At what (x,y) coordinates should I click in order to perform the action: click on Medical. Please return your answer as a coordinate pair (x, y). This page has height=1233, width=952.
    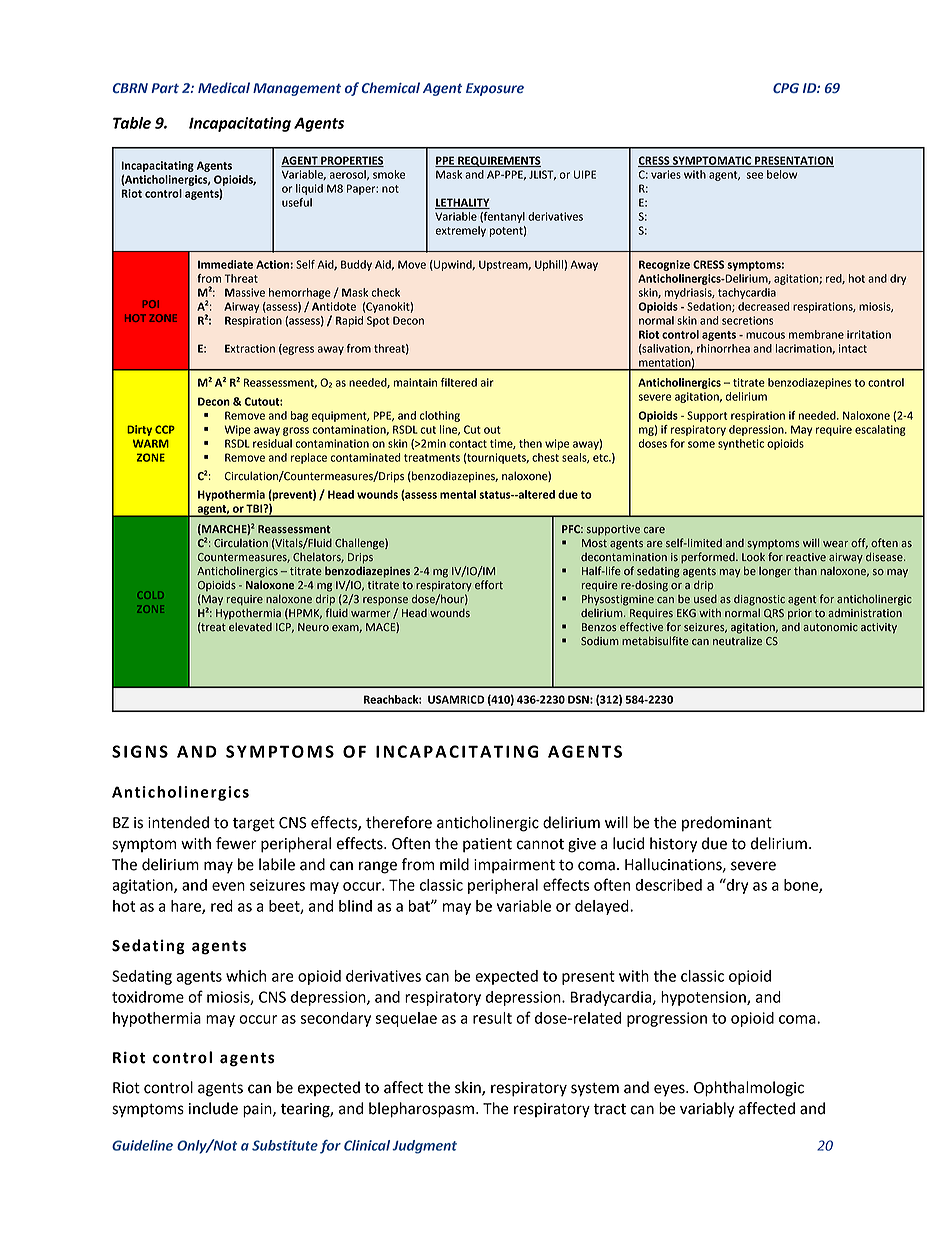
    Looking at the image, I should click on (224, 87).
